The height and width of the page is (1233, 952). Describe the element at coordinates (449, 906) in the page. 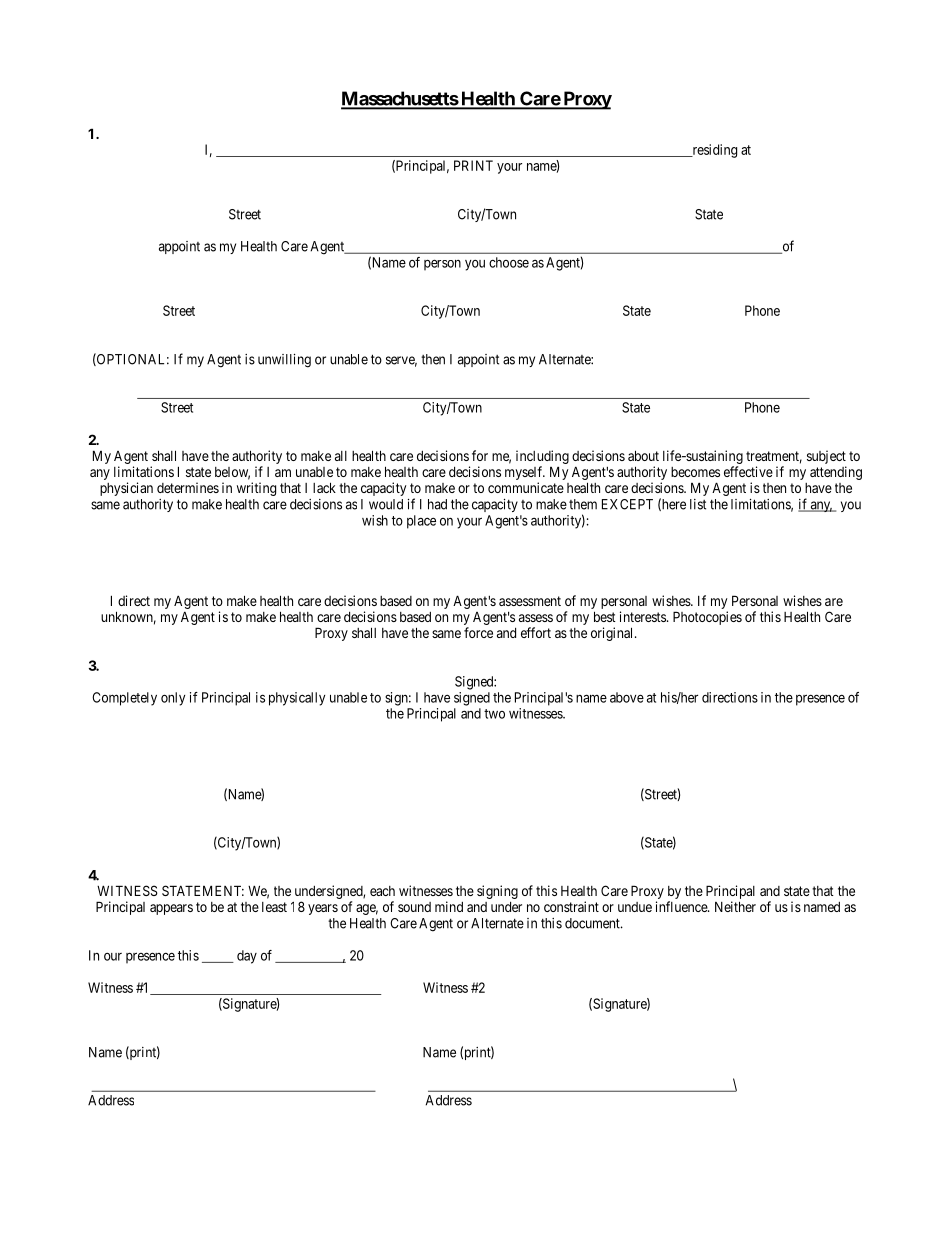

I see `mind` at that location.
